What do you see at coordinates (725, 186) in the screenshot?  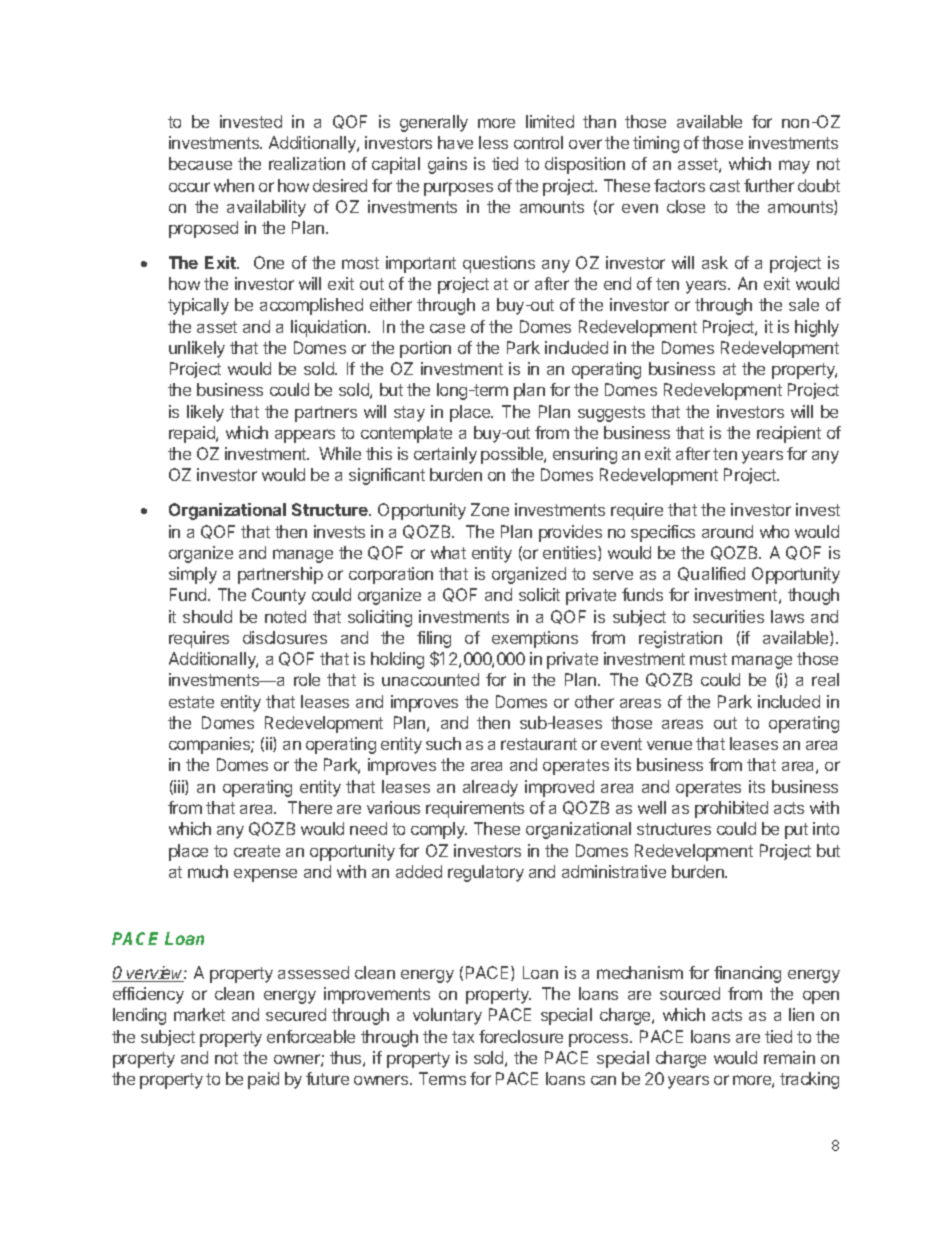 I see `cast` at bounding box center [725, 186].
